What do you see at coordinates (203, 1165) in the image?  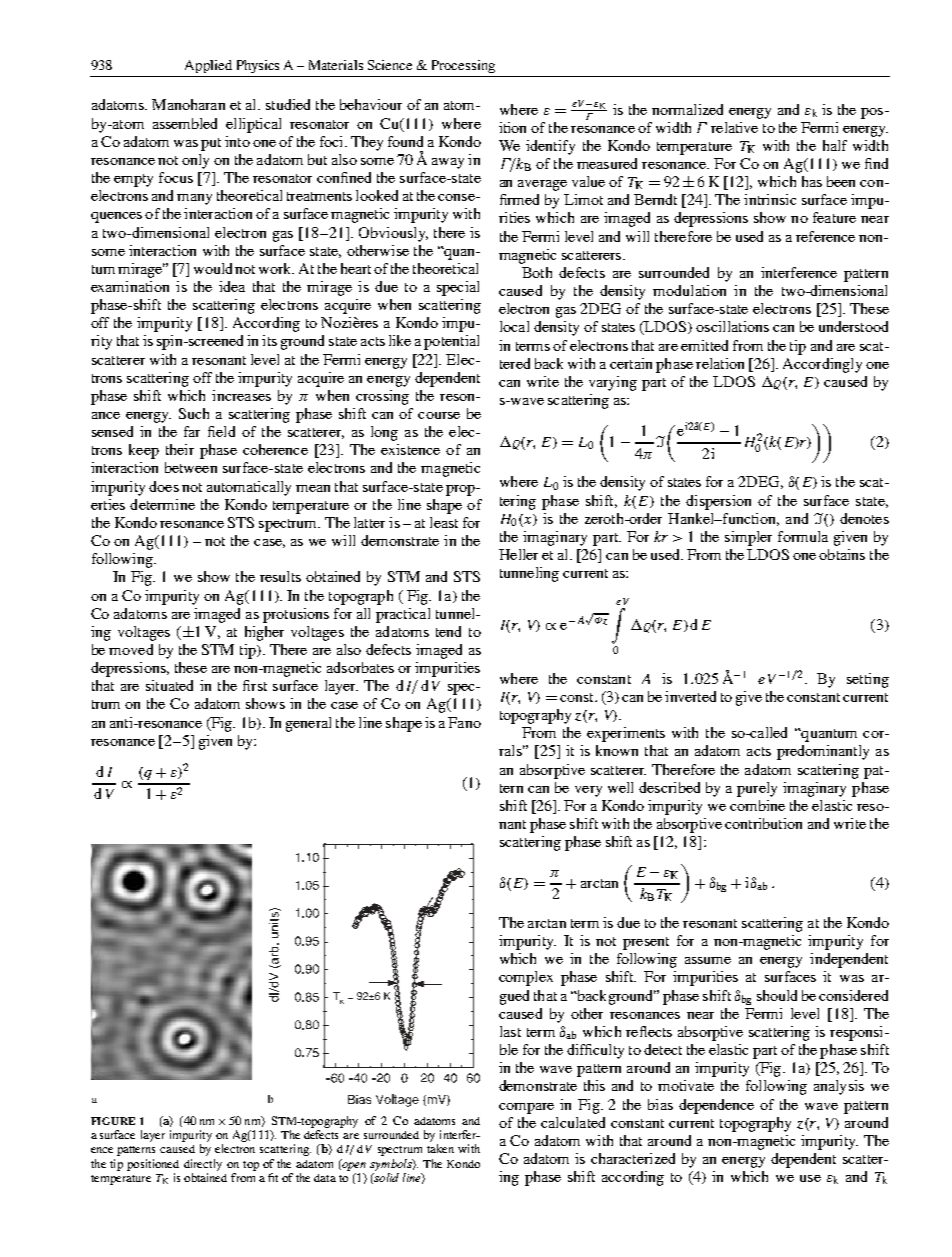 I see `directly` at bounding box center [203, 1165].
